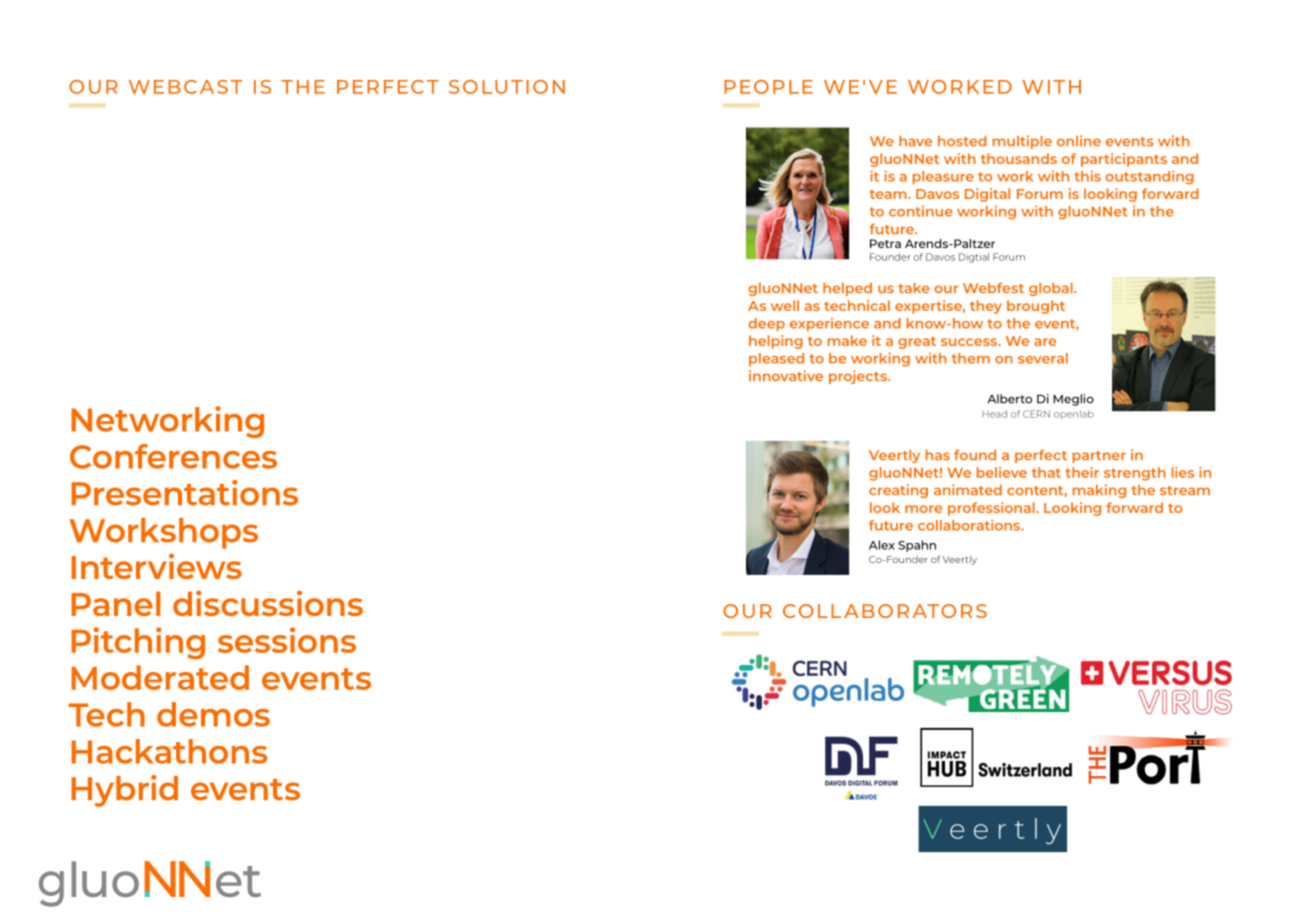 This document has width=1308, height=924. What do you see at coordinates (768, 87) in the document?
I see `PEOPLE` at bounding box center [768, 87].
